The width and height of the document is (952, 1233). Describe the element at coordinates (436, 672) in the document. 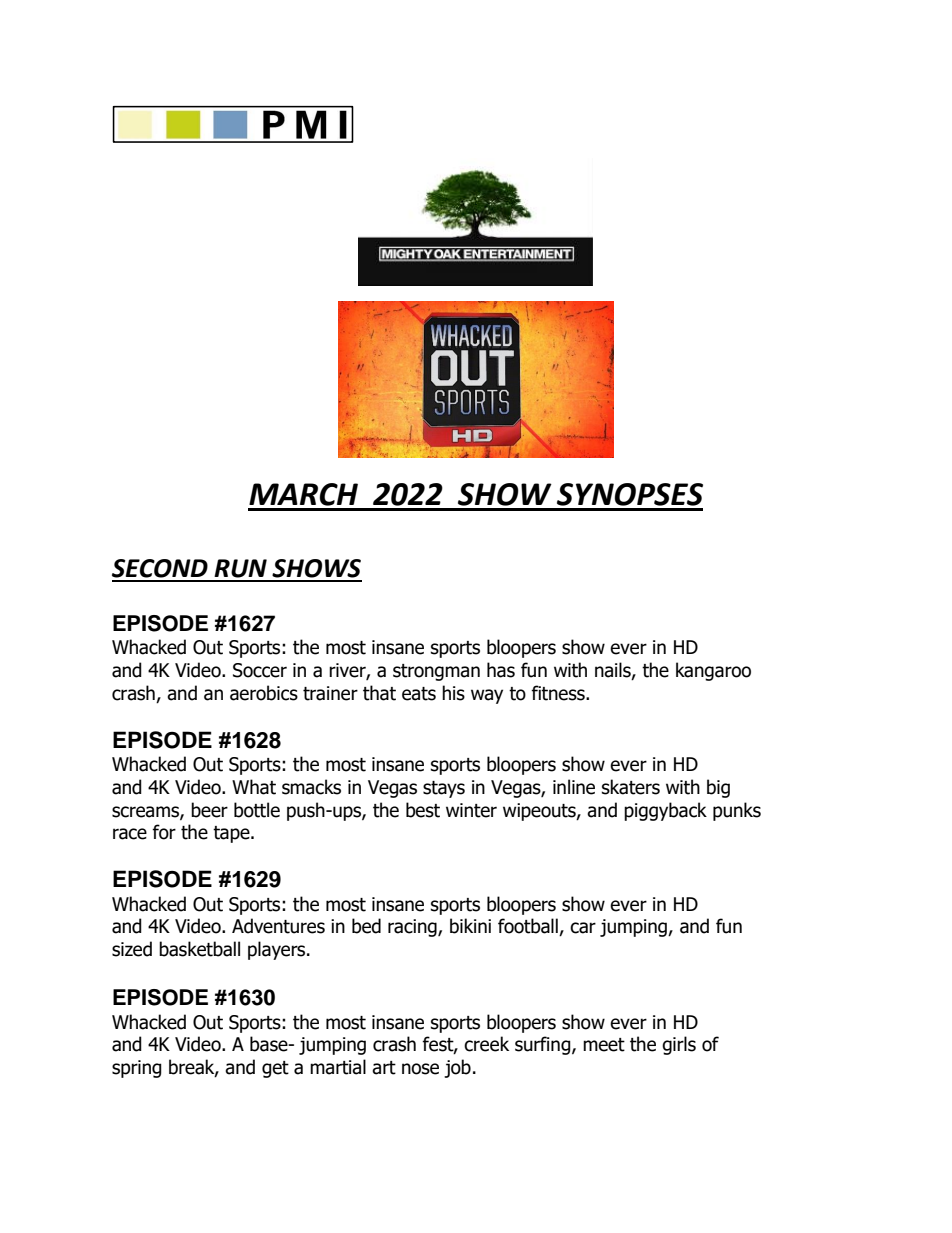

I see `strongman` at that location.
